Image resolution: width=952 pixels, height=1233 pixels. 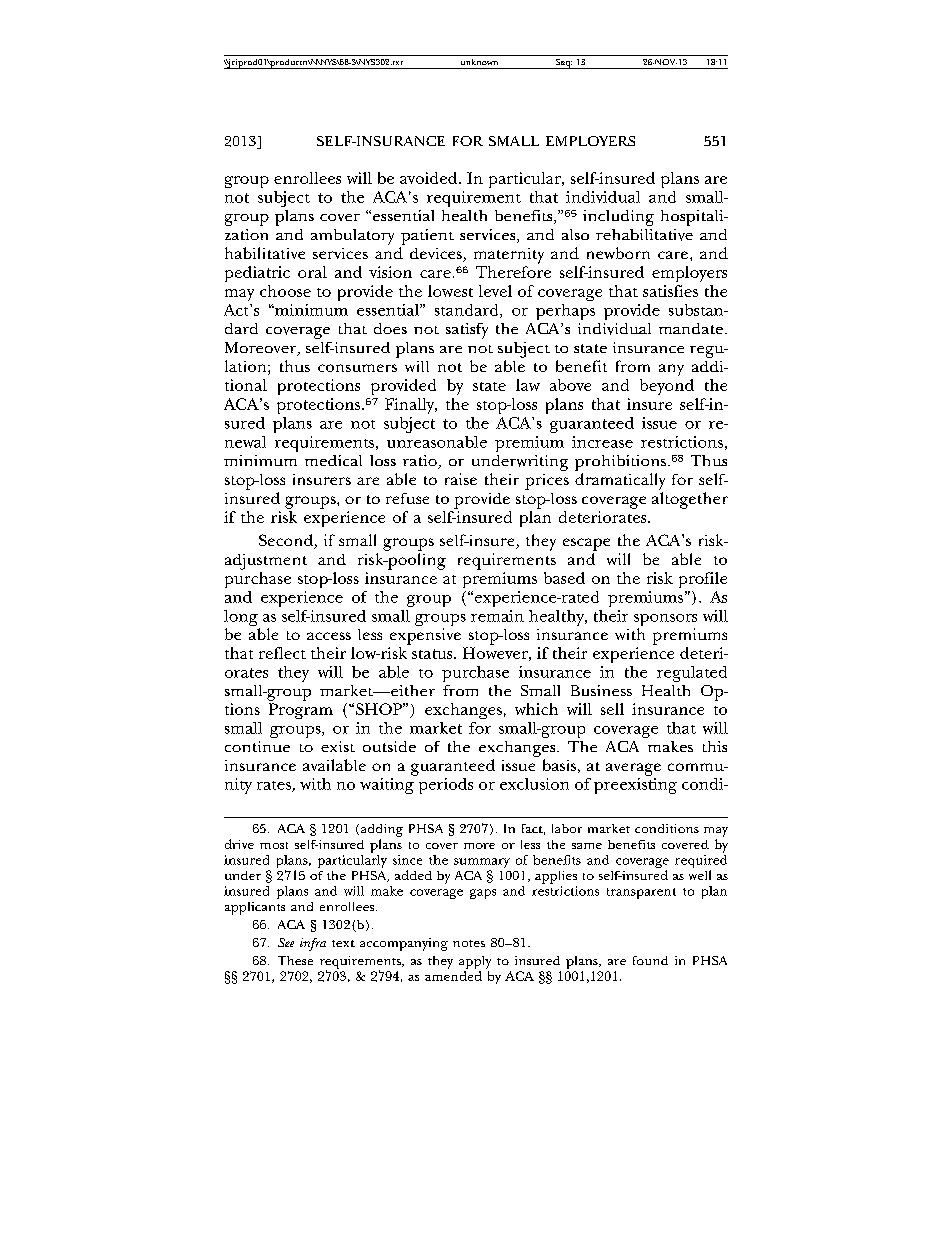 What do you see at coordinates (467, 331) in the screenshot?
I see `satisfy` at bounding box center [467, 331].
